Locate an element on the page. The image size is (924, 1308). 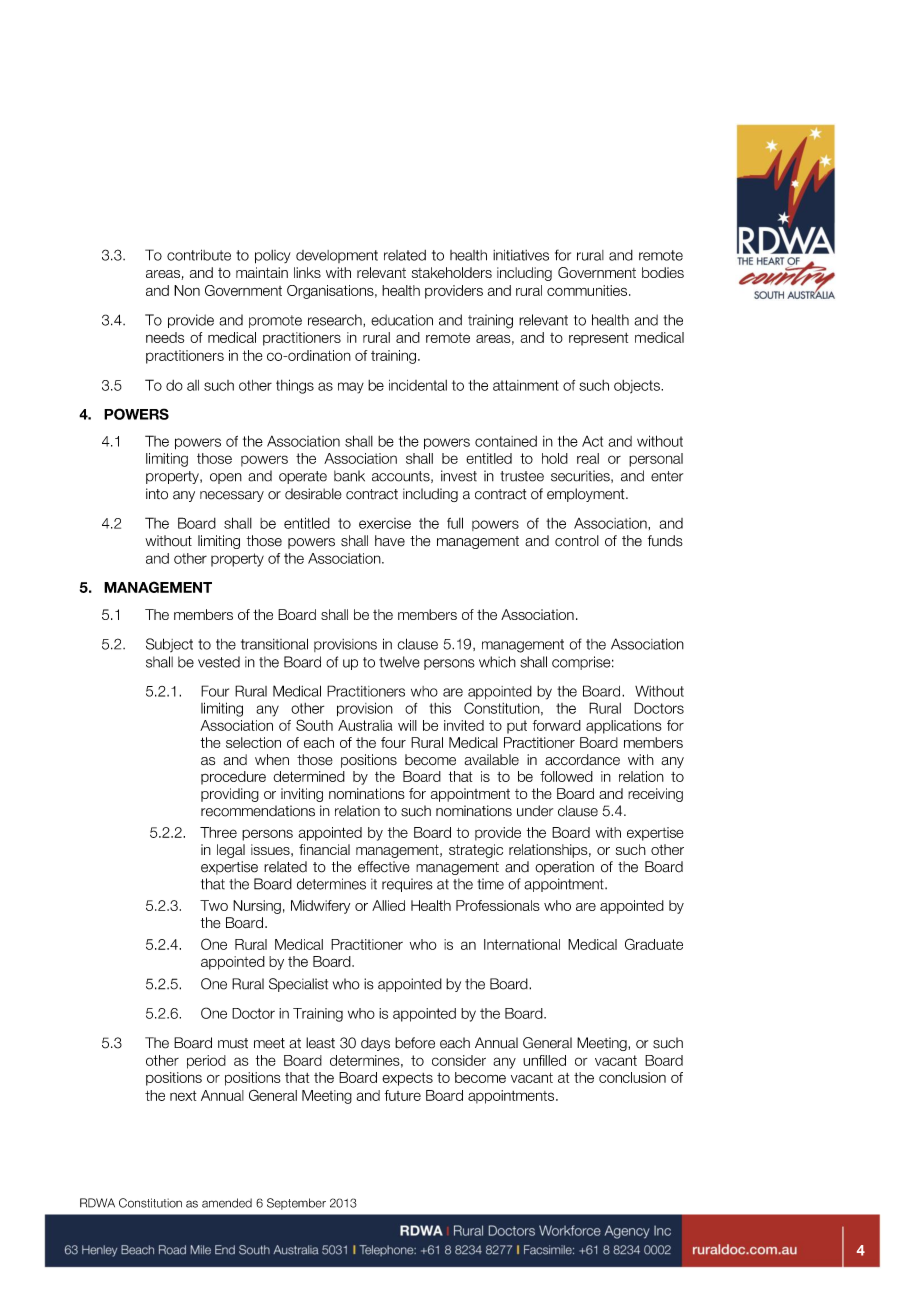
Non is located at coordinates (187, 290).
